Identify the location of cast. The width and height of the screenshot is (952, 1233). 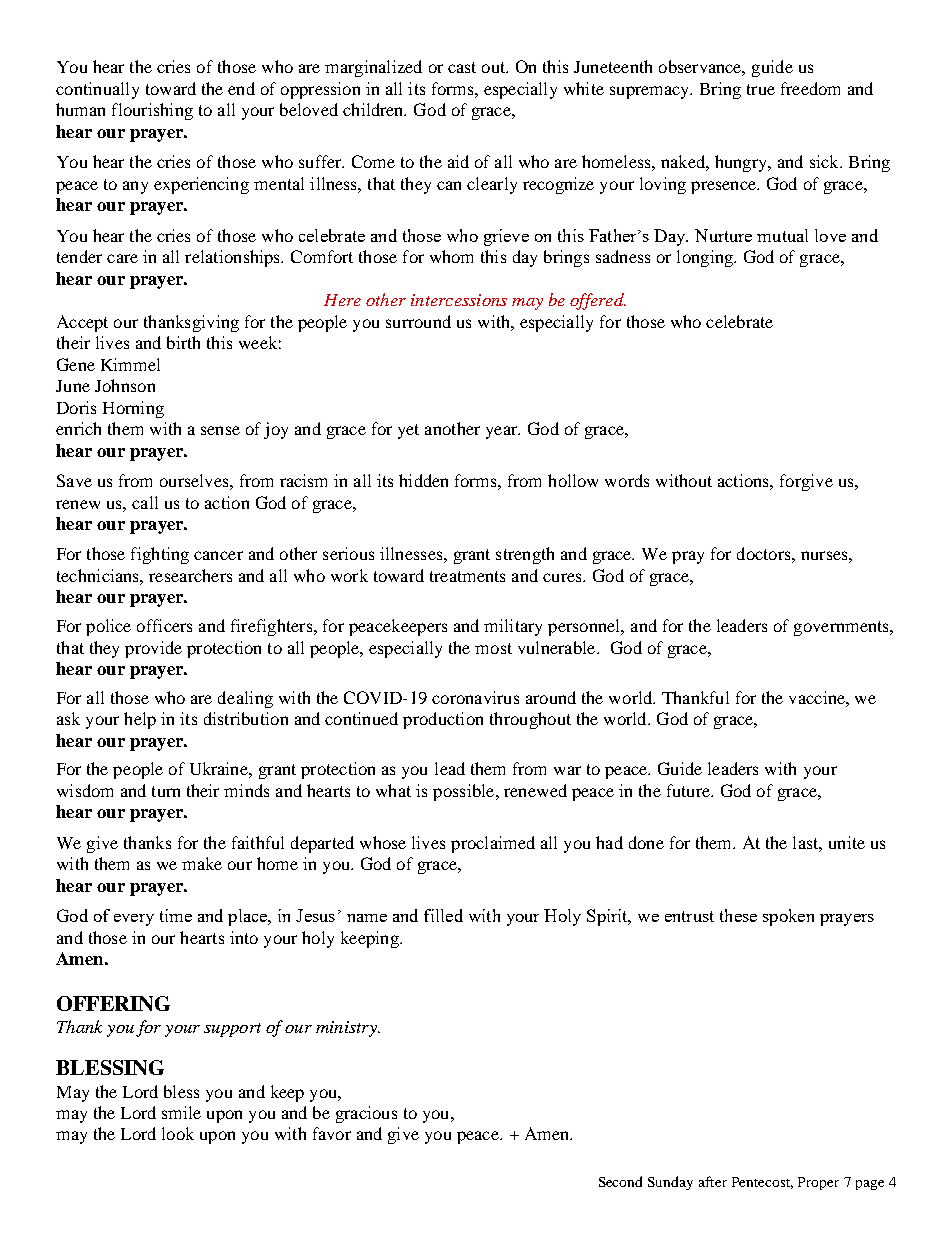
(462, 67).
